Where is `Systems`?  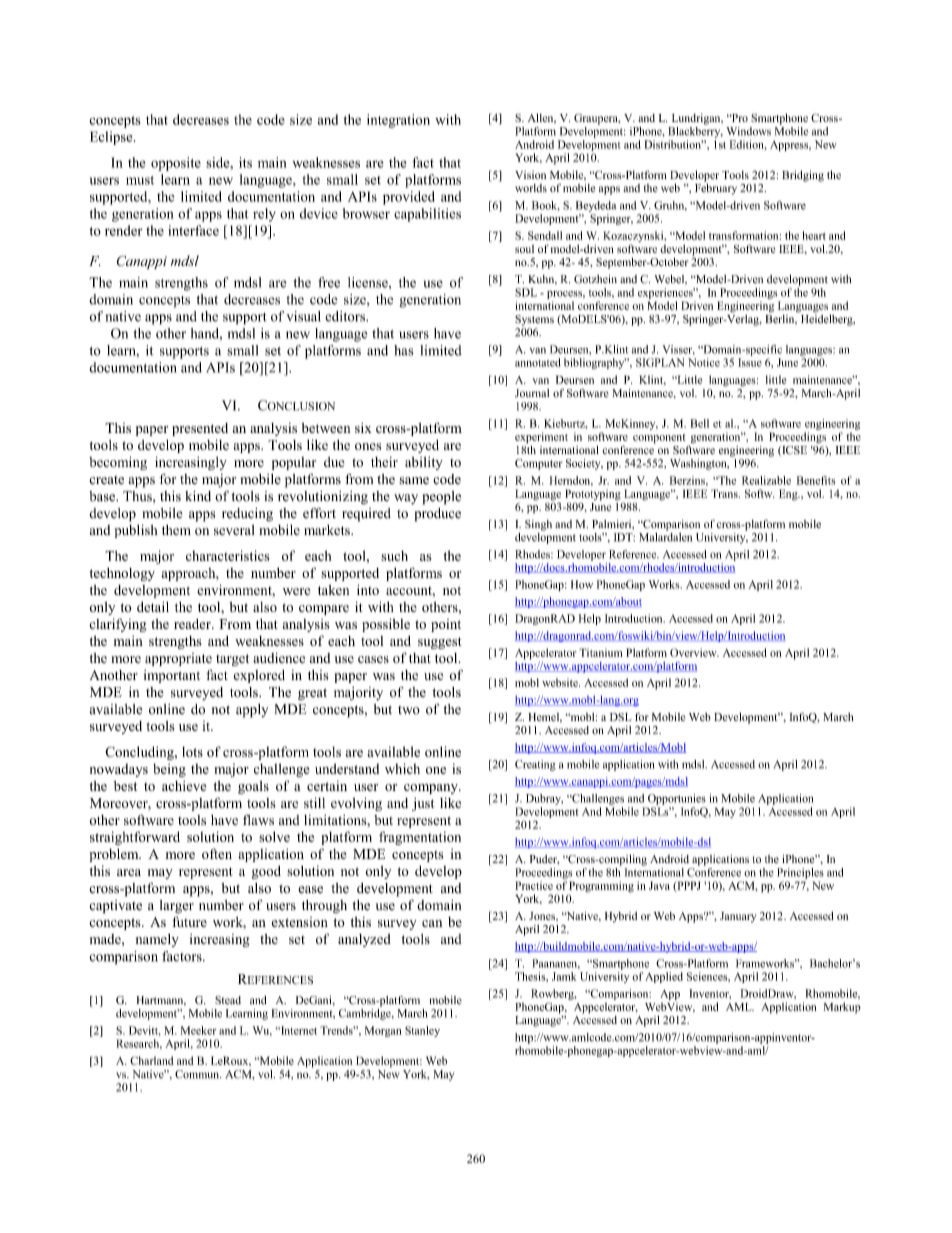
Systems is located at coordinates (534, 320).
